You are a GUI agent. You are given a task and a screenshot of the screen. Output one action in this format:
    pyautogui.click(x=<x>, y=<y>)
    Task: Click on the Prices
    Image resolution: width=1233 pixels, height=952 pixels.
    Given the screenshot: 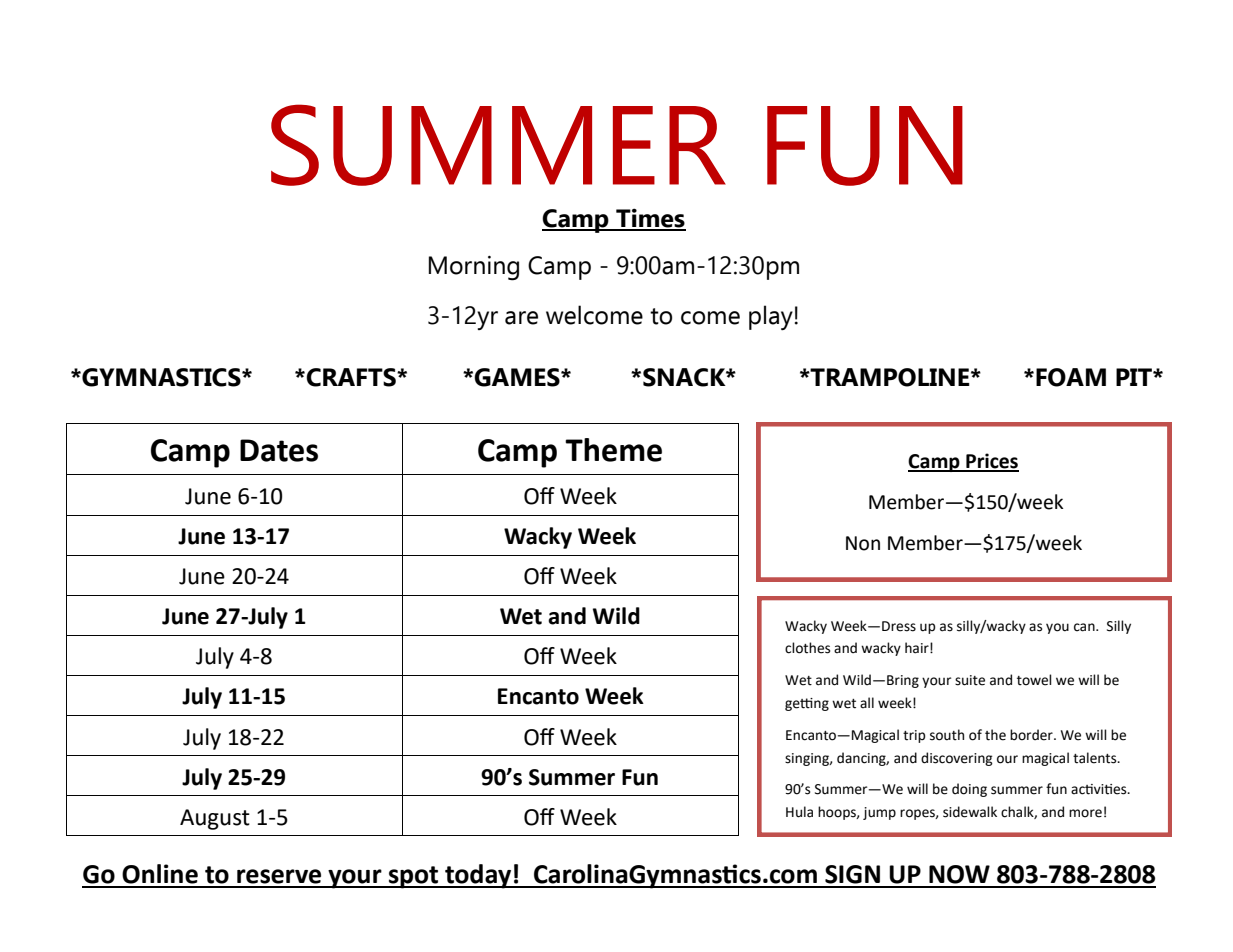 What is the action you would take?
    pyautogui.click(x=991, y=462)
